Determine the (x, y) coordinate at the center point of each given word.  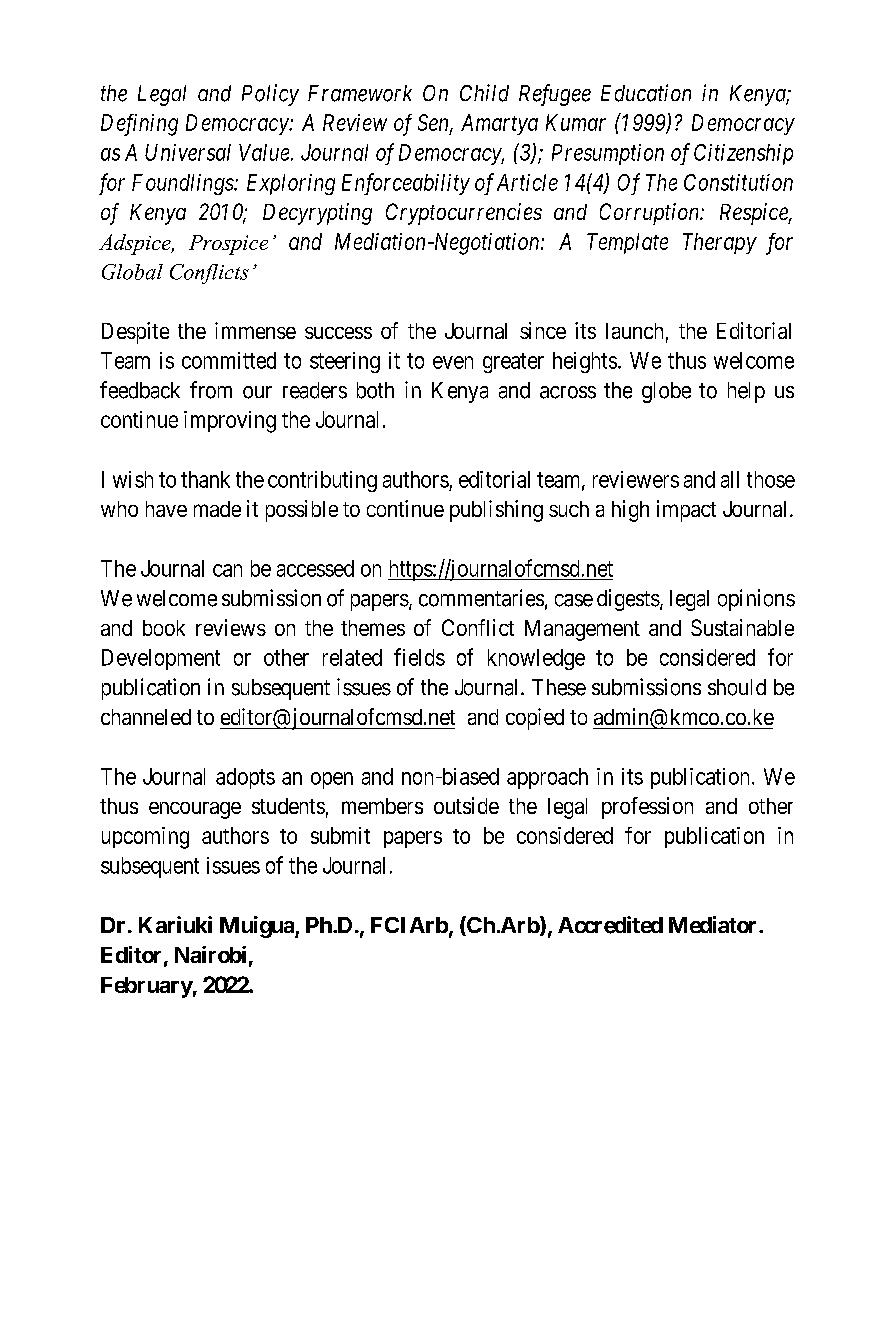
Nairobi (210, 954)
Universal (188, 152)
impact (686, 511)
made (217, 509)
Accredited (610, 925)
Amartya (499, 124)
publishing (496, 511)
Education (646, 93)
